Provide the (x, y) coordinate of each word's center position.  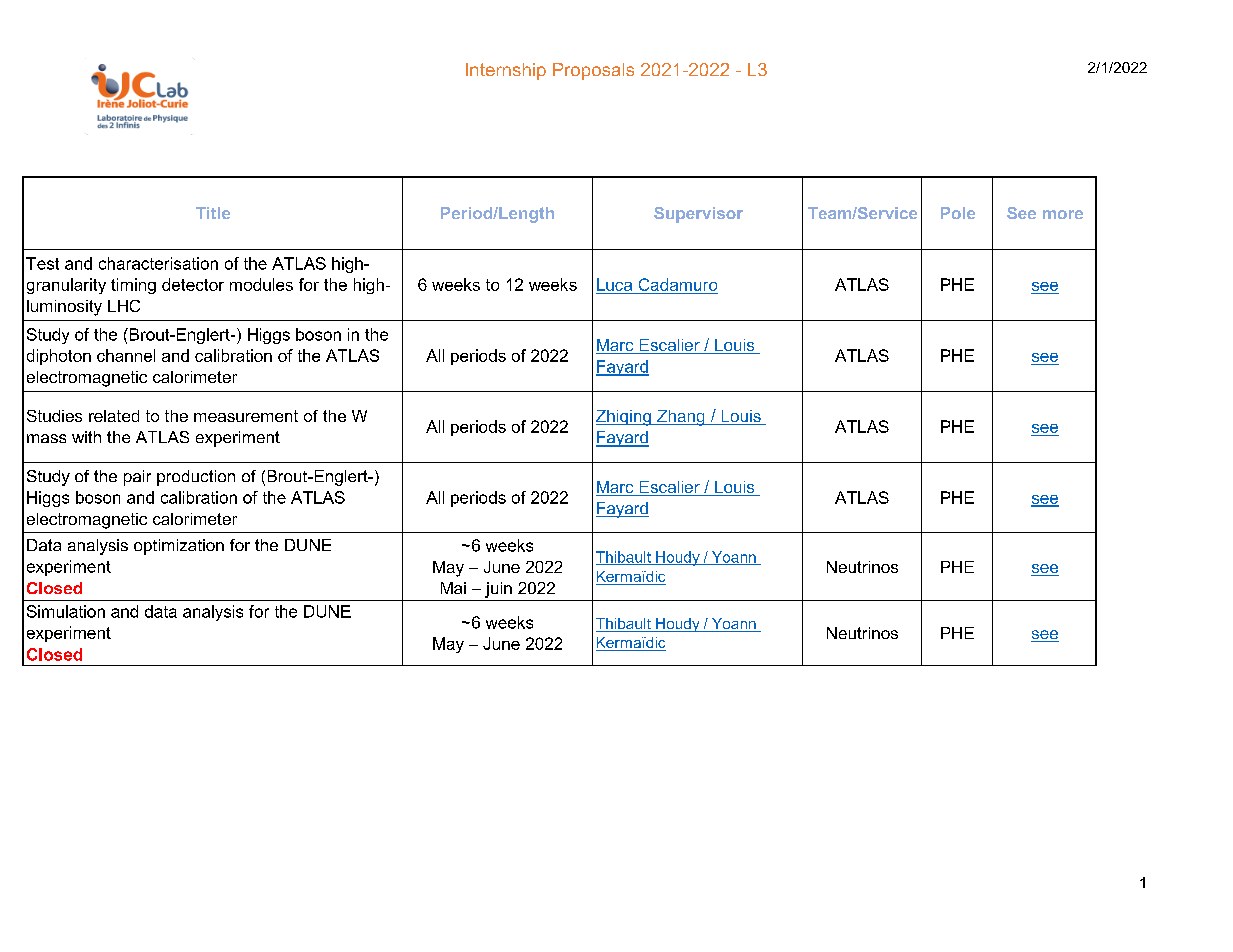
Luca (614, 284)
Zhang (681, 418)
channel (126, 355)
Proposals (593, 71)
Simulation (66, 611)
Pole (958, 213)
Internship (506, 71)
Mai (453, 588)
